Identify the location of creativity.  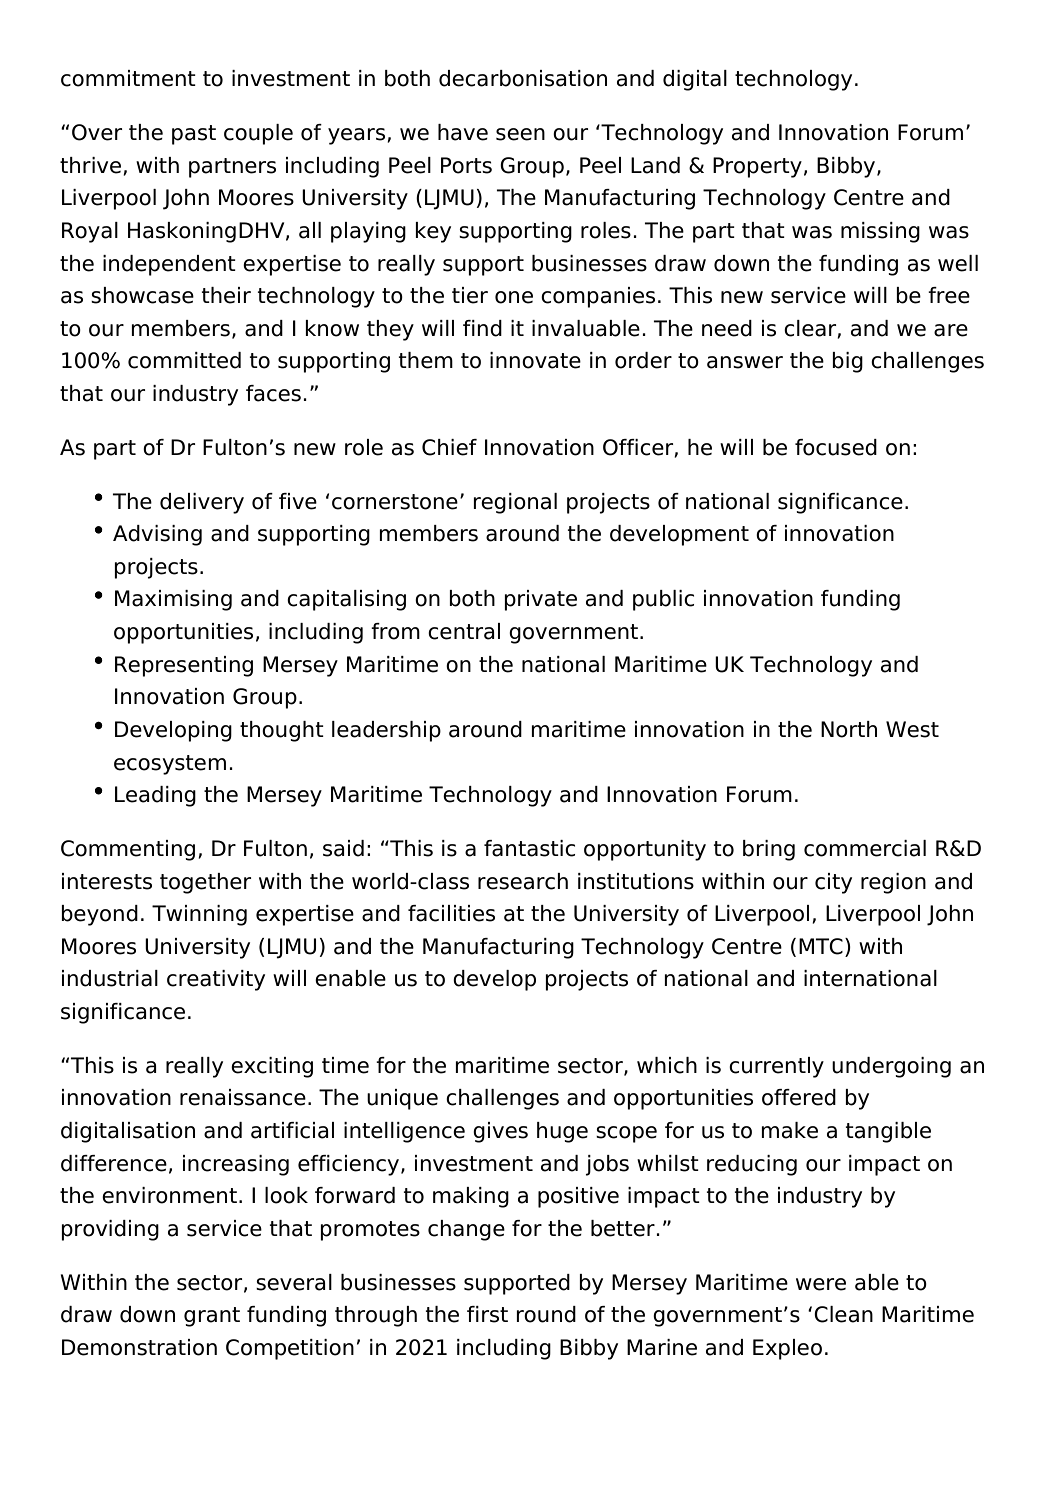
(216, 980).
